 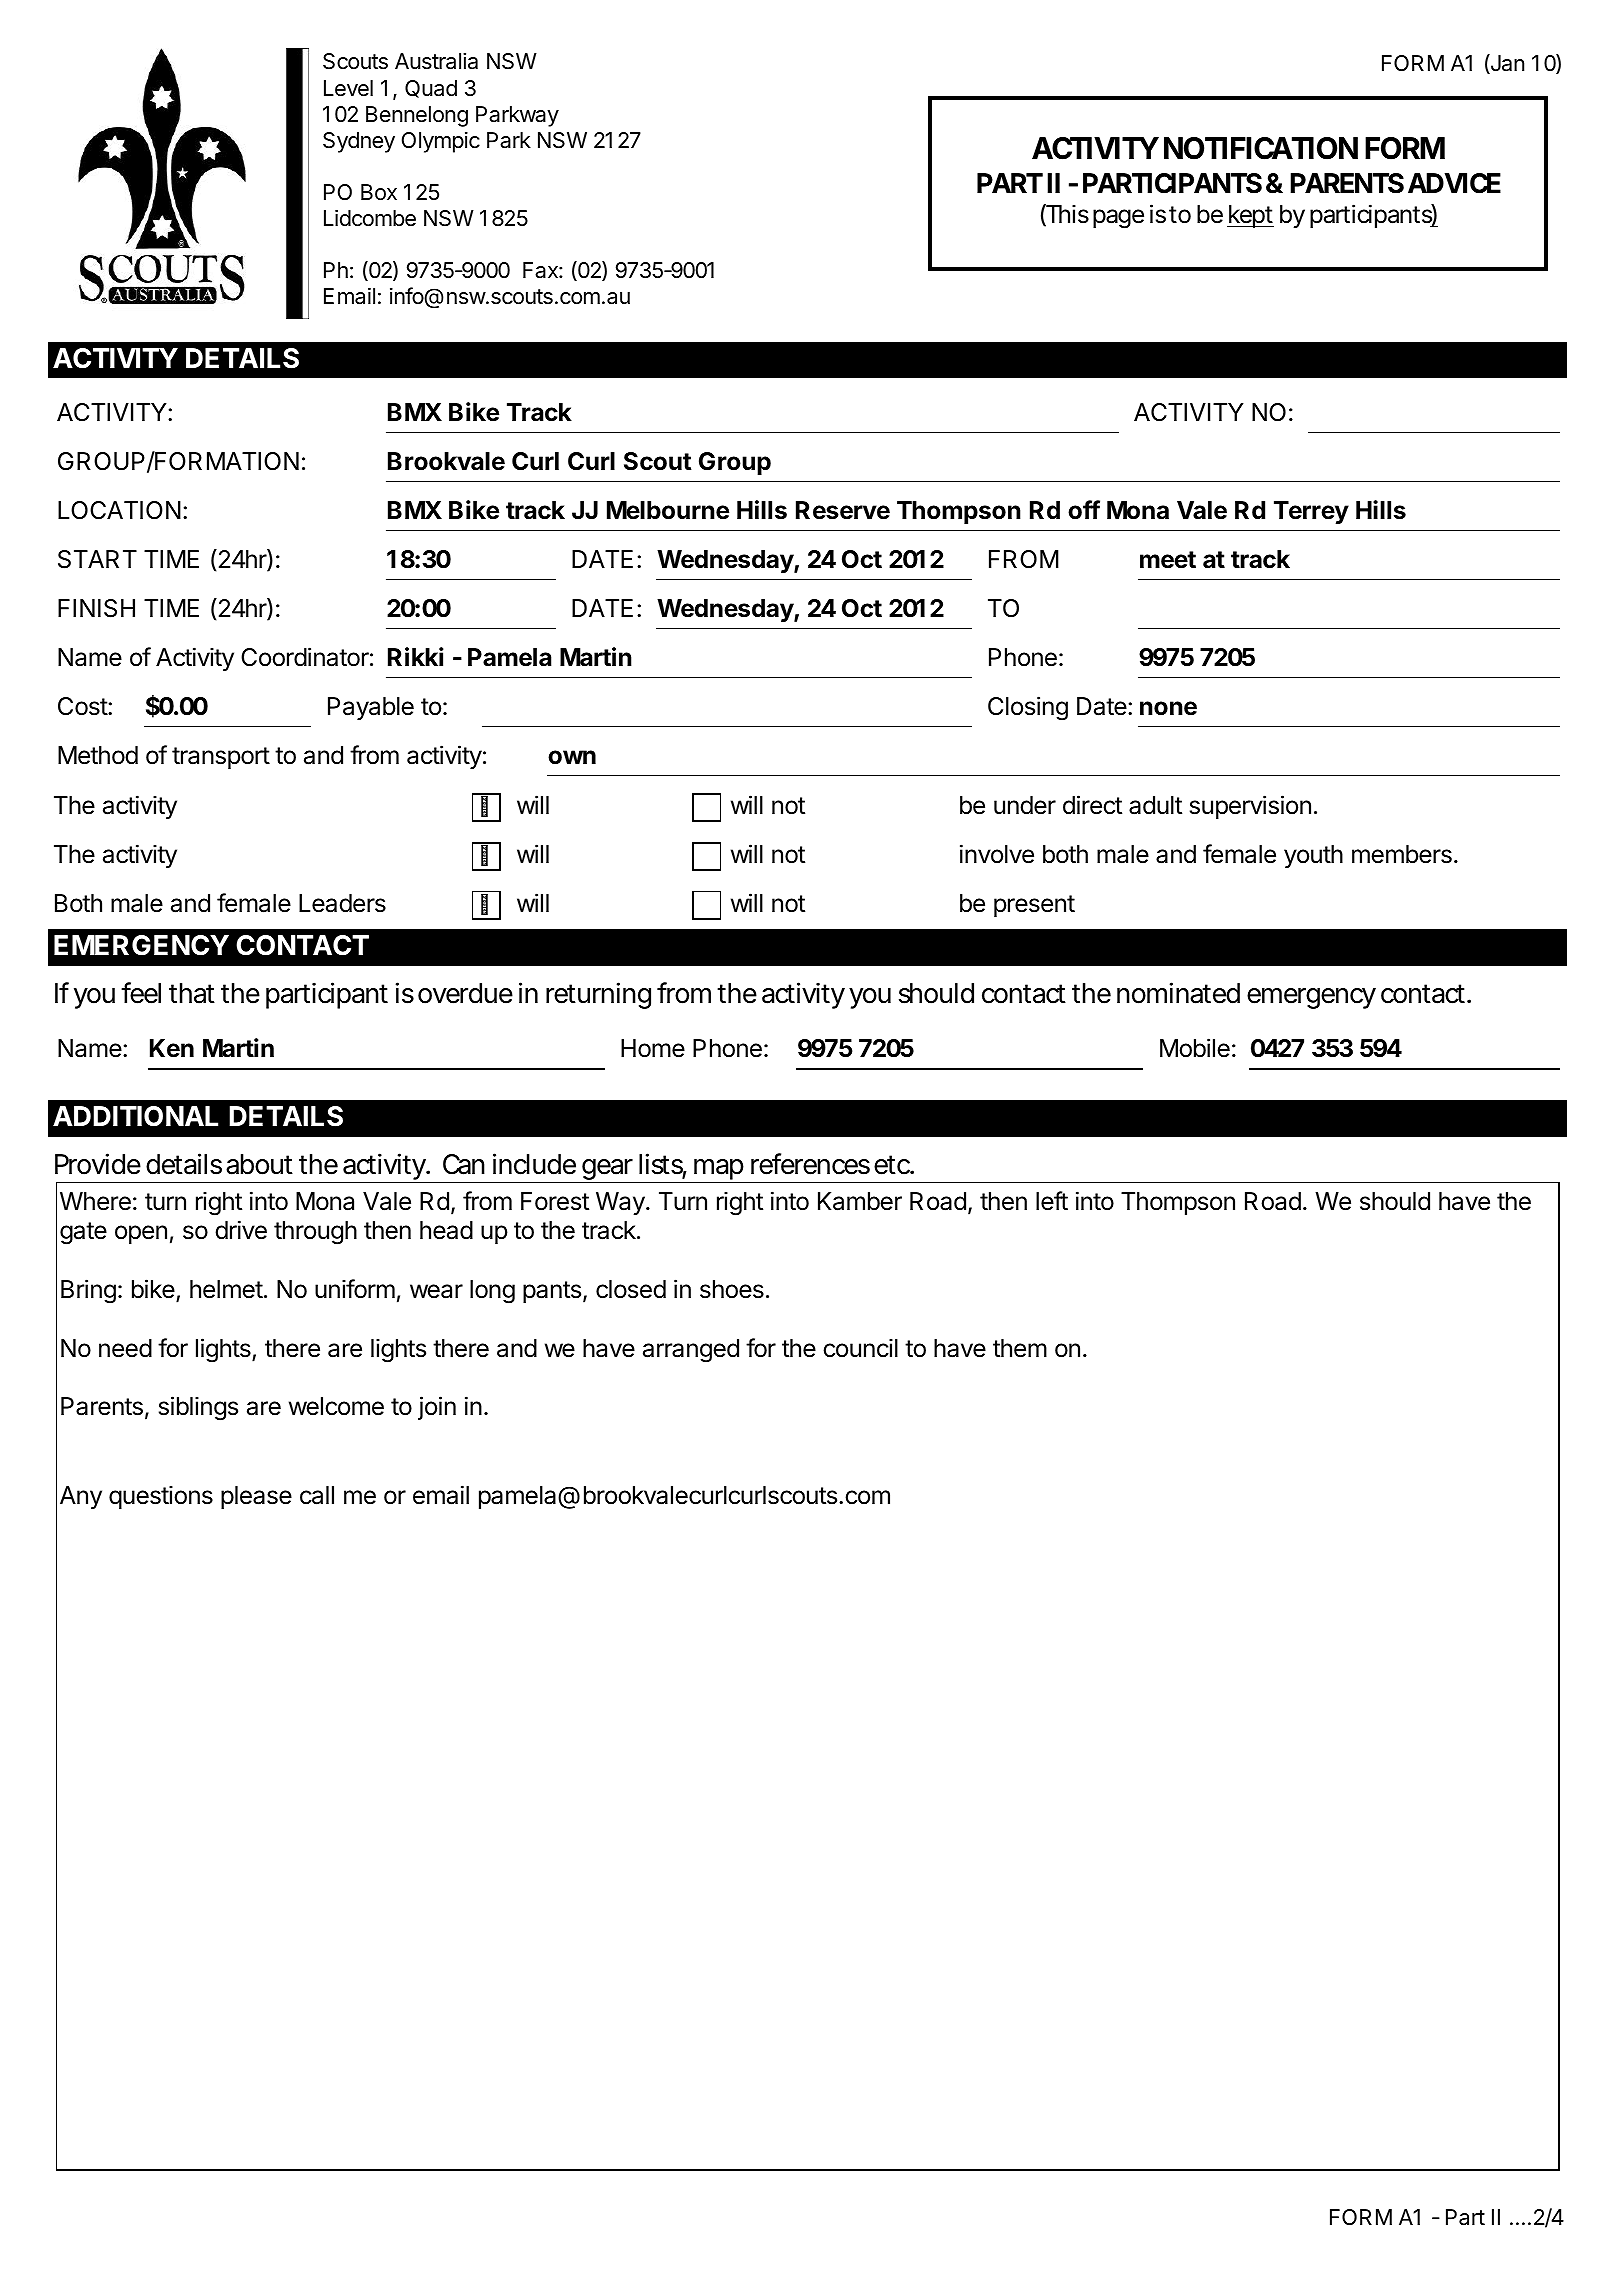 I want to click on about, so click(x=259, y=1164).
